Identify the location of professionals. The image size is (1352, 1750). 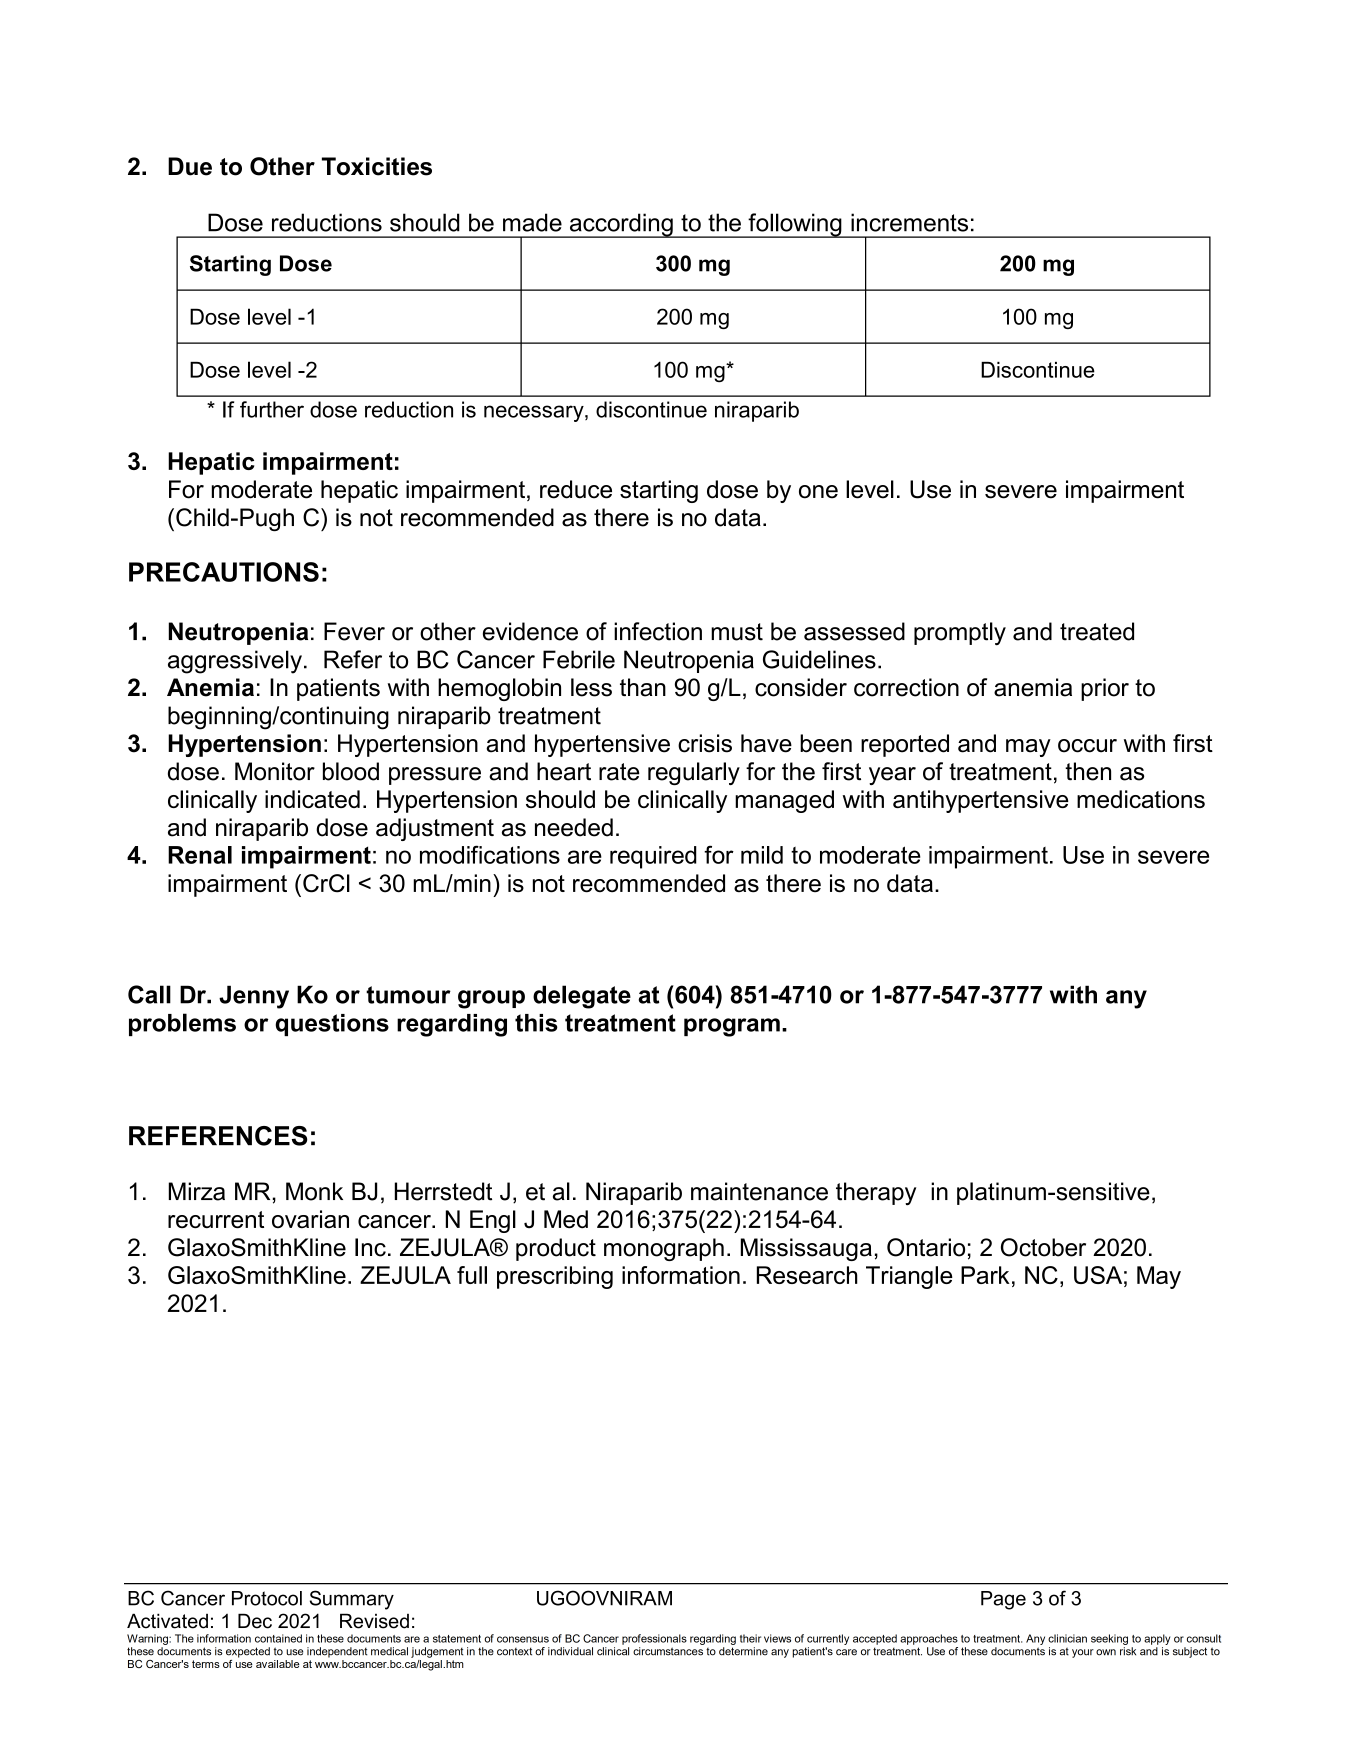
(654, 1639).
